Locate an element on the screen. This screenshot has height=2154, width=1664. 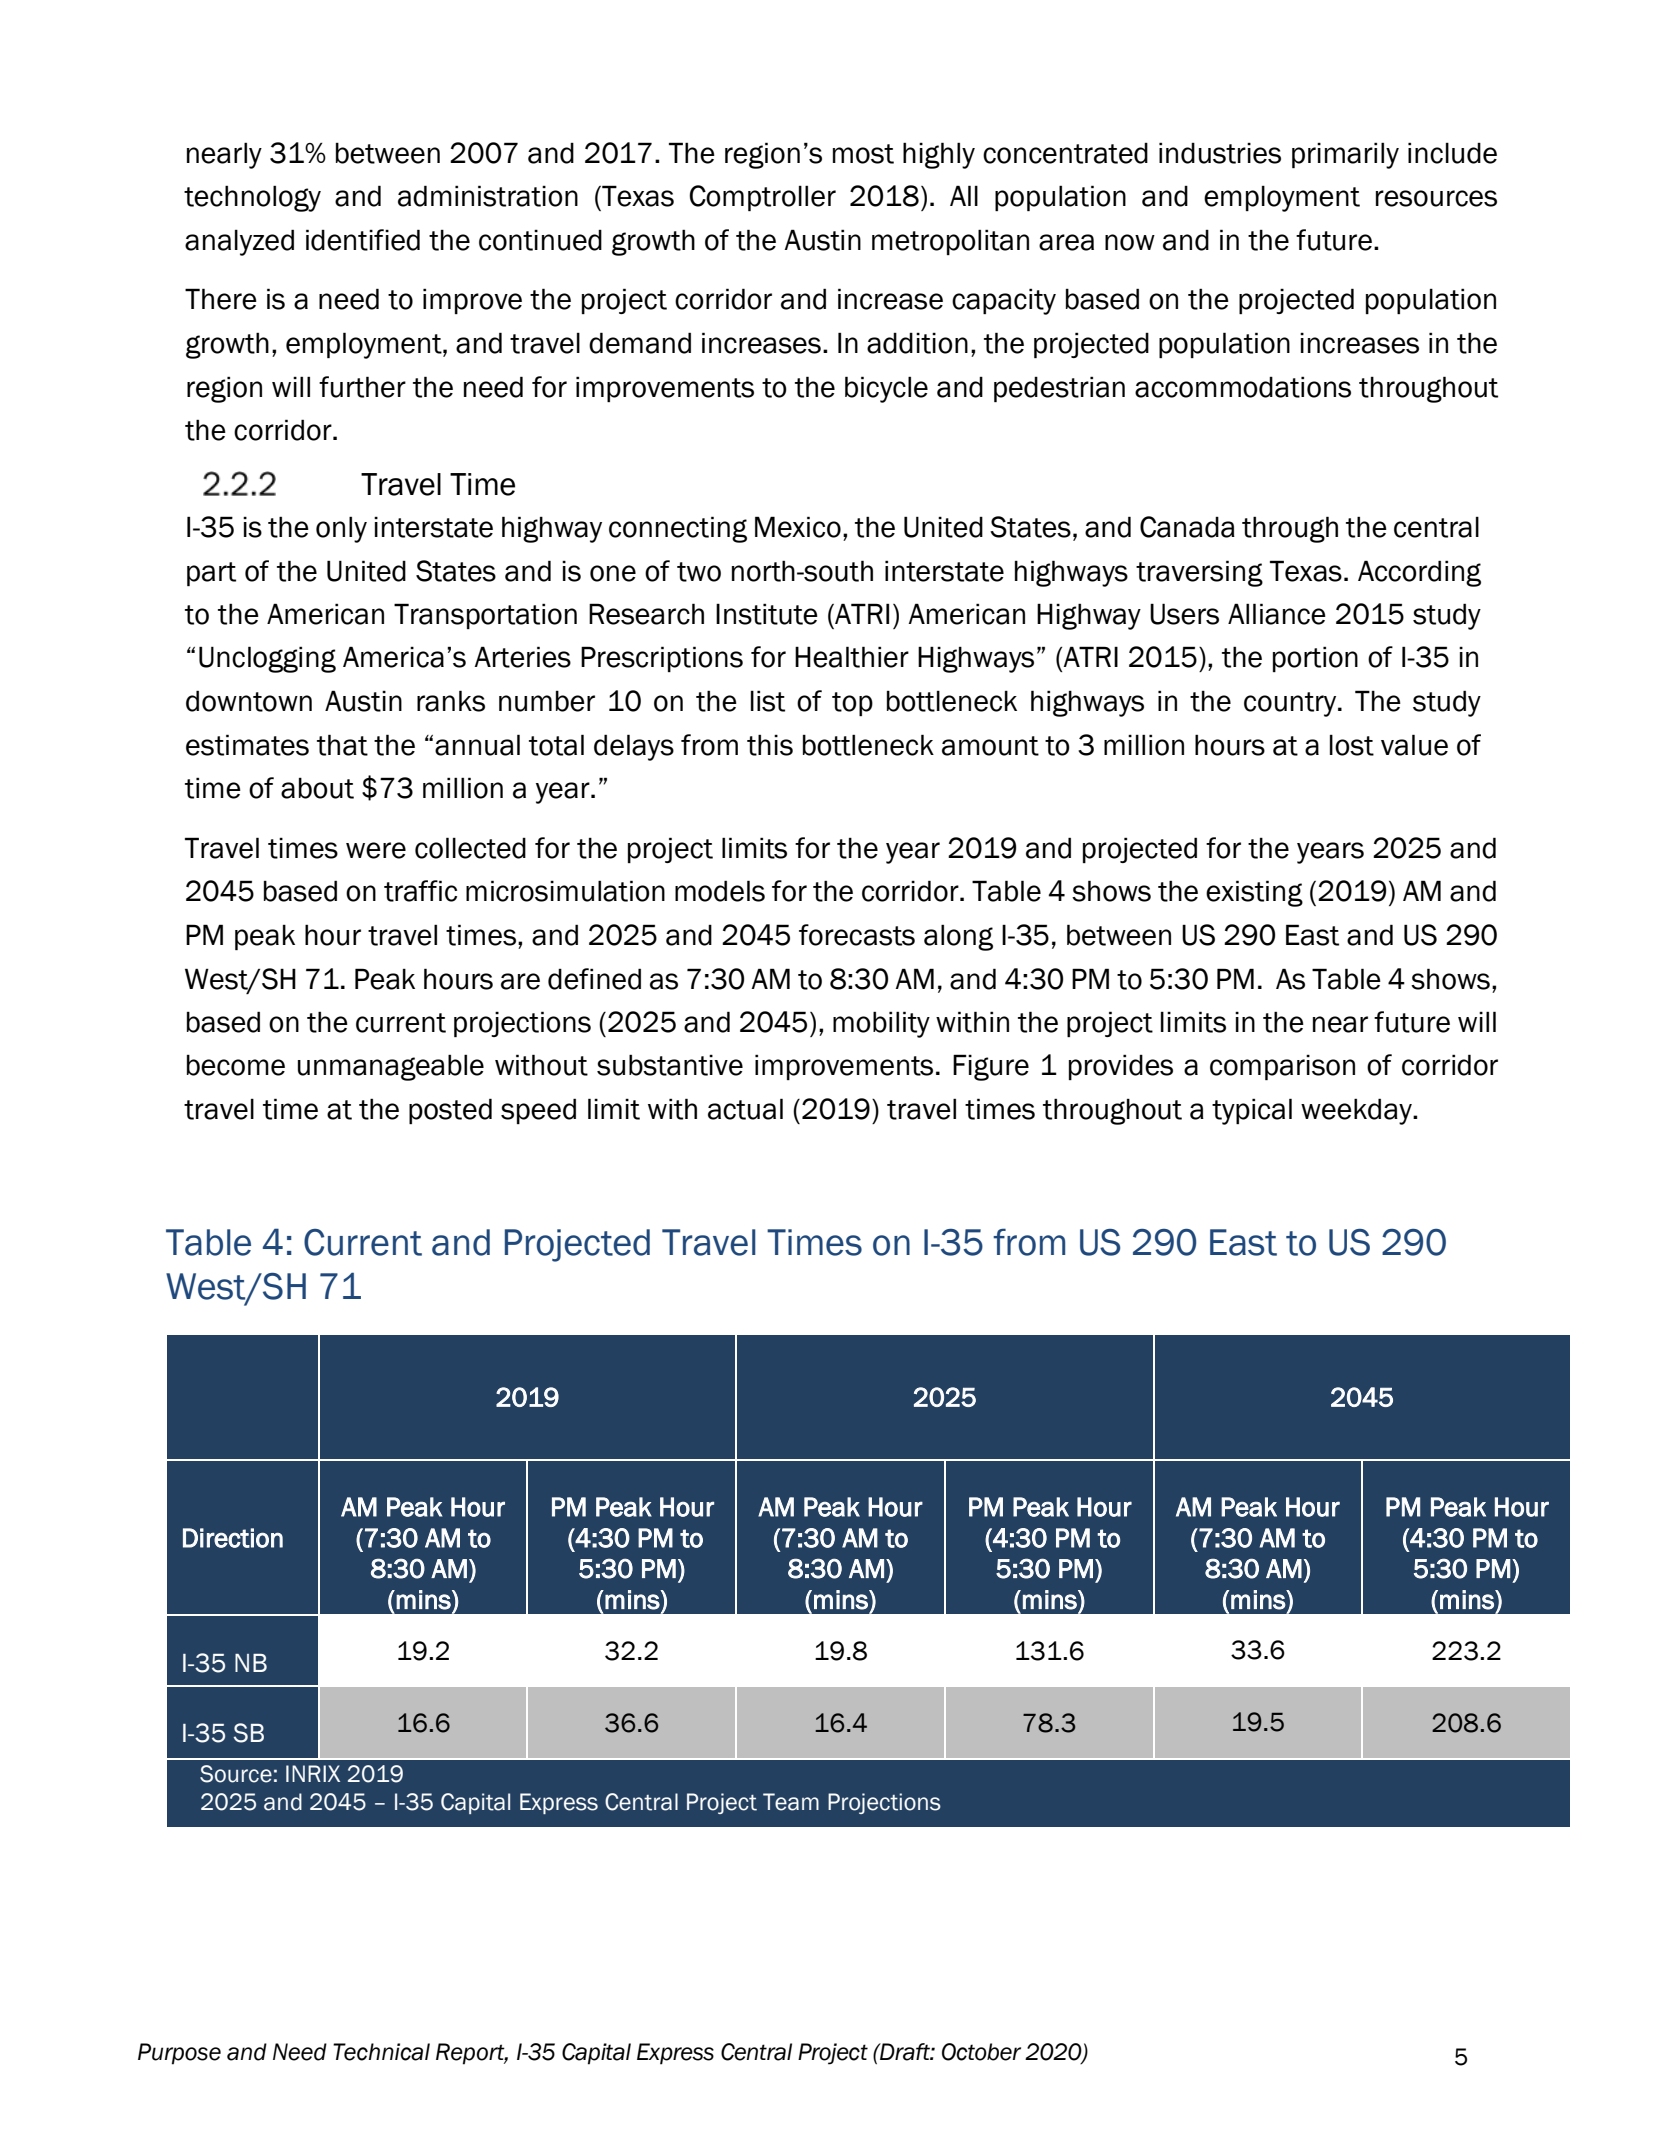
Comptroller is located at coordinates (762, 198).
